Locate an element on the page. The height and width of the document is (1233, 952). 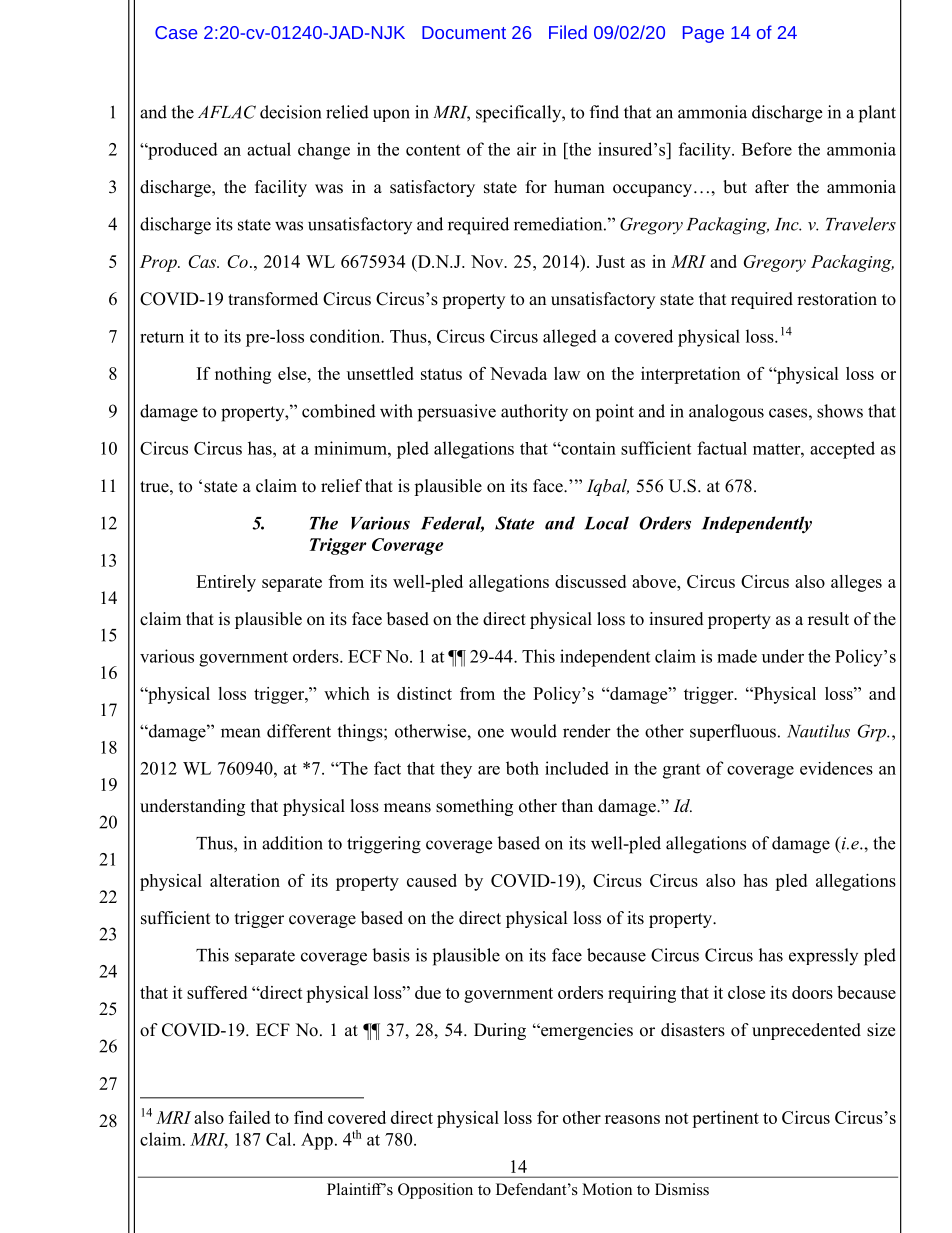
Page is located at coordinates (703, 34).
